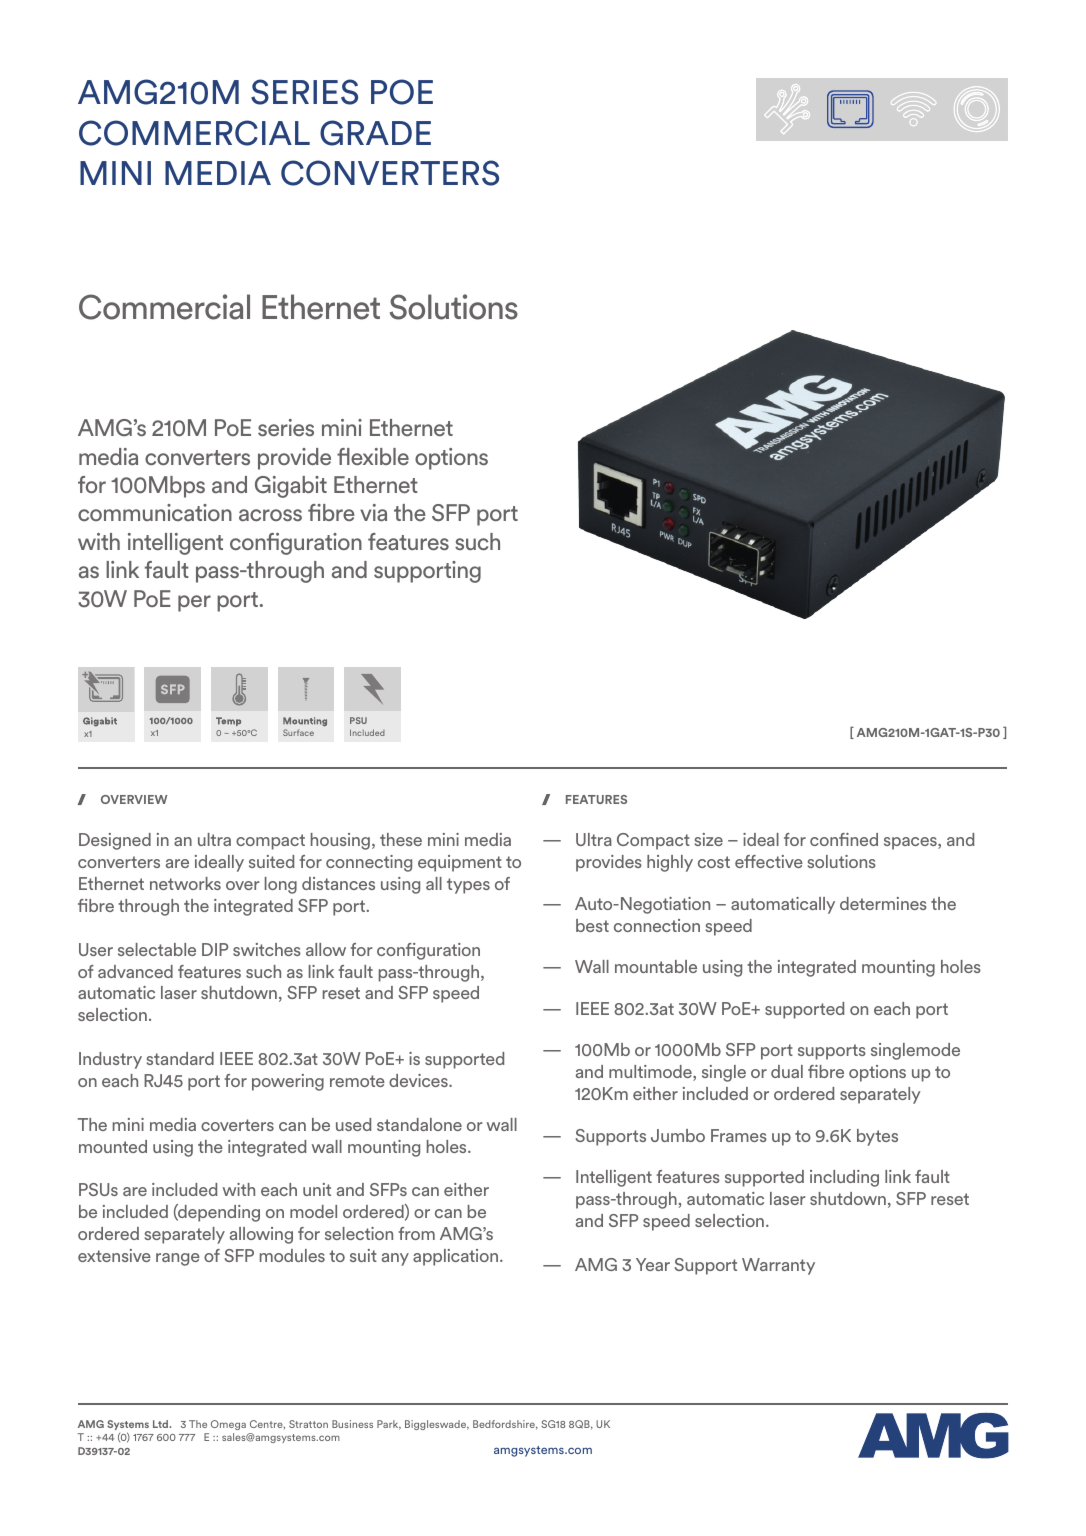 Image resolution: width=1086 pixels, height=1536 pixels. What do you see at coordinates (215, 949) in the screenshot?
I see `DIP` at bounding box center [215, 949].
